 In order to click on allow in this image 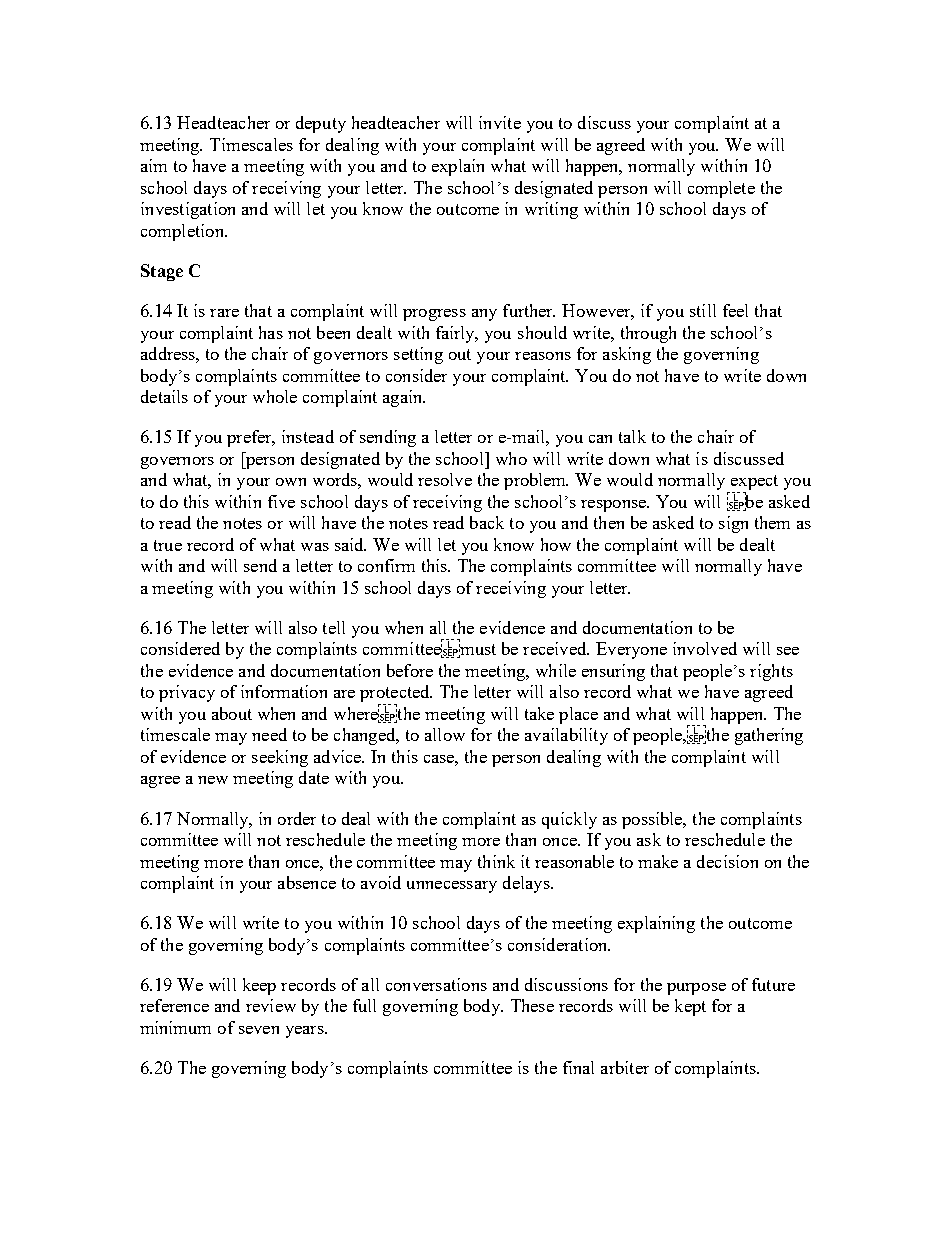, I will do `click(445, 734)`.
